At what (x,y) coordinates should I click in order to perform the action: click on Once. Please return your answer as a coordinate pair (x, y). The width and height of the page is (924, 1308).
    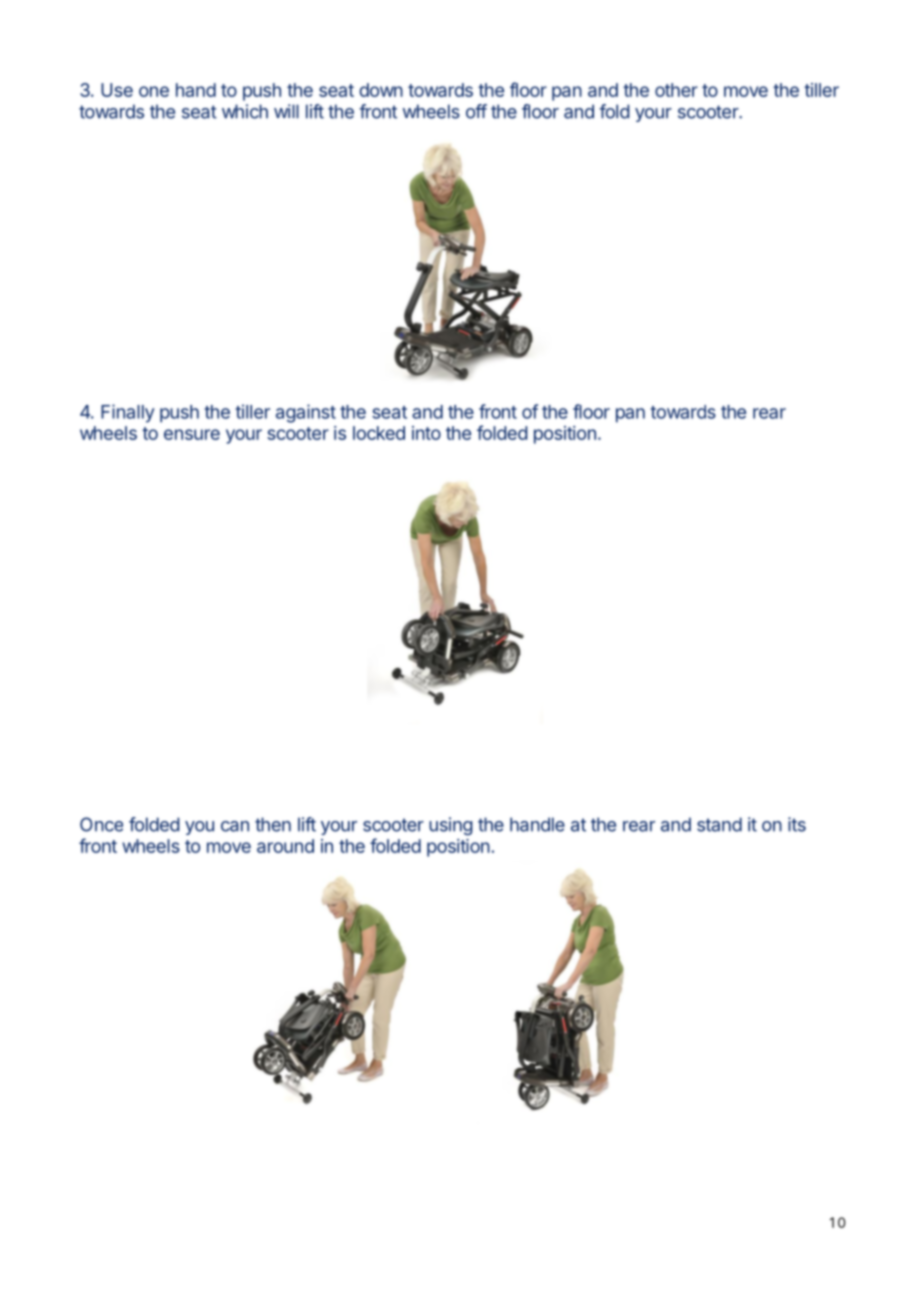
    Looking at the image, I should click on (101, 824).
